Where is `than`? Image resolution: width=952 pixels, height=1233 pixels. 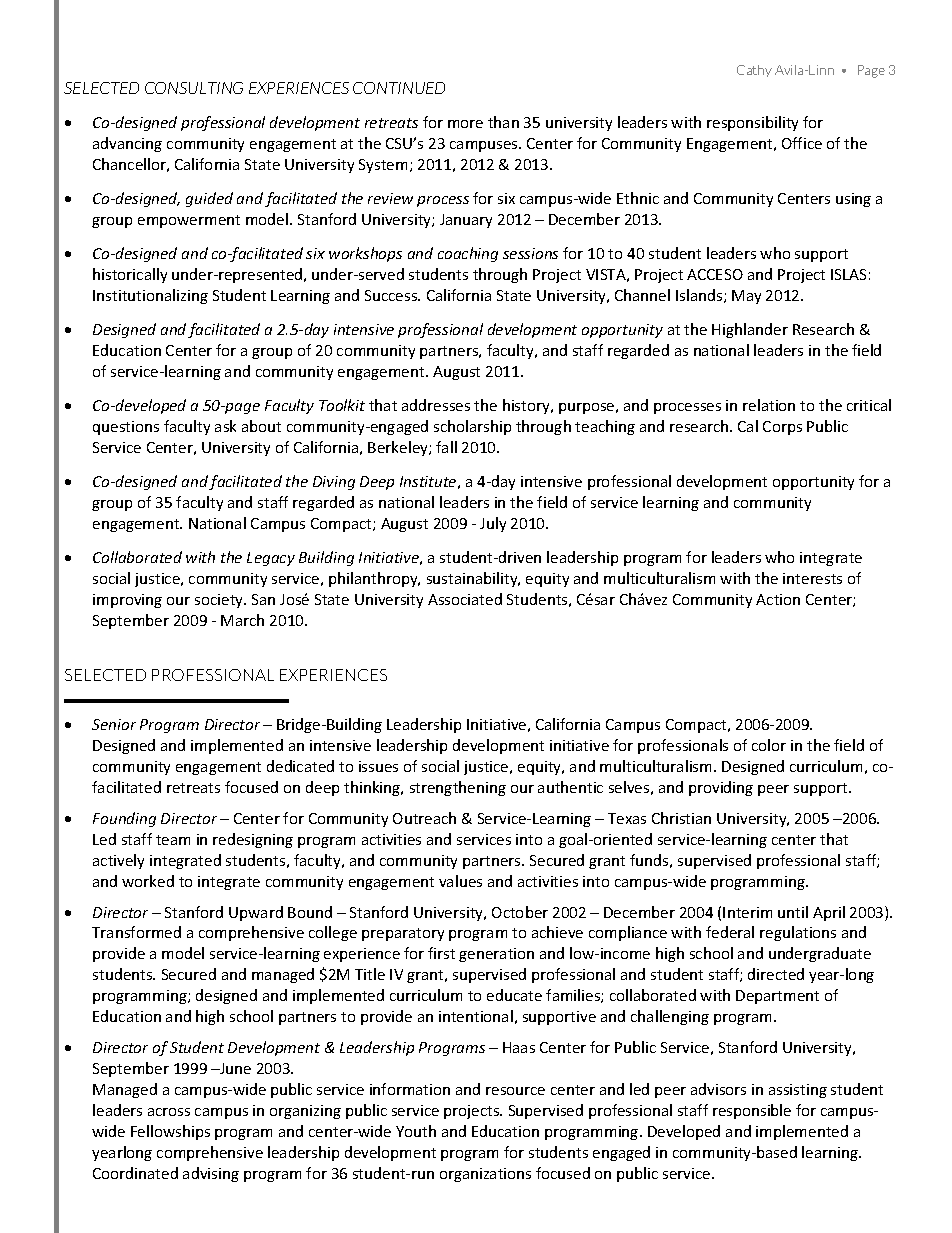
than is located at coordinates (503, 122).
